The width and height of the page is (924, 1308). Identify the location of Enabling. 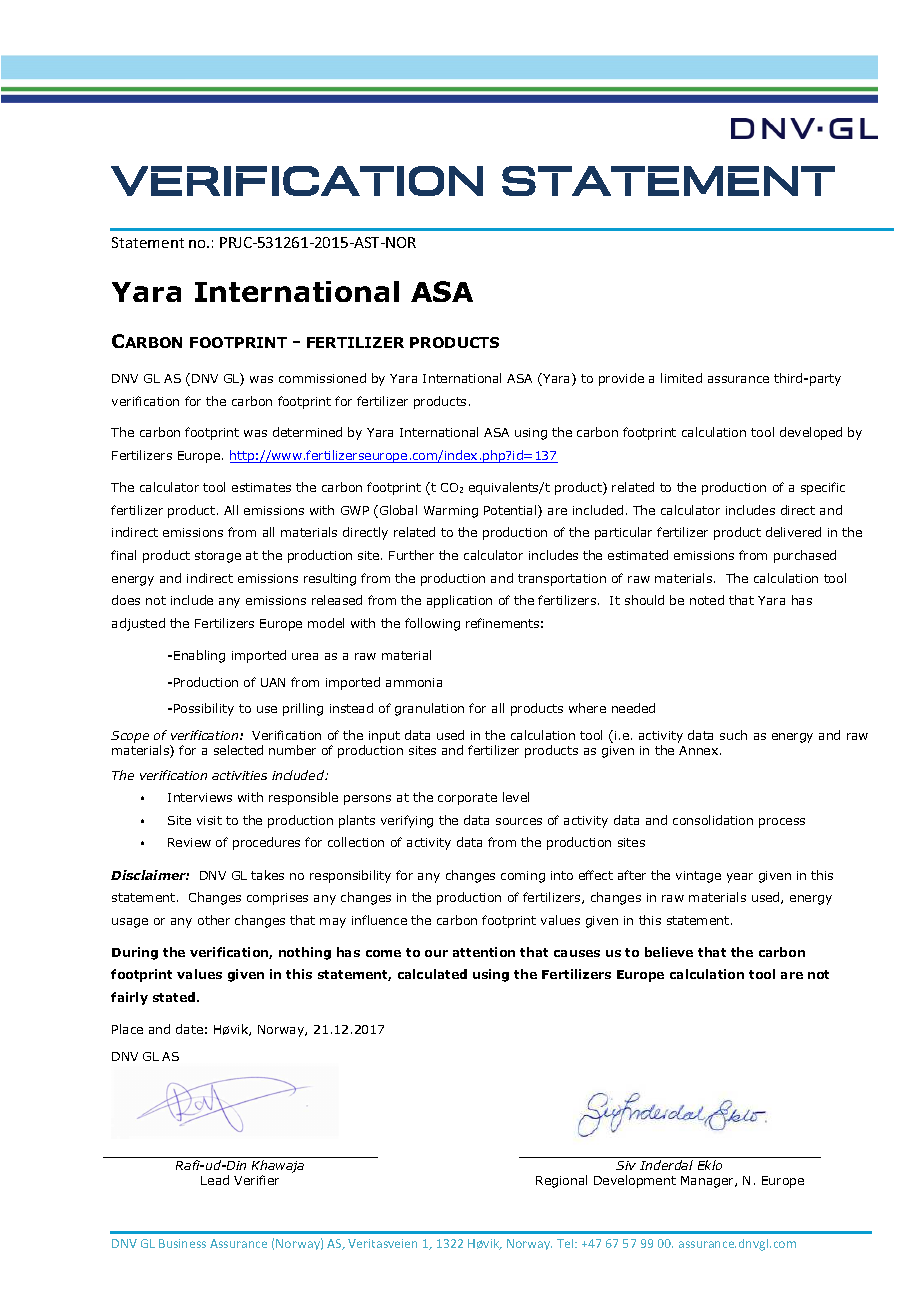
(199, 656).
